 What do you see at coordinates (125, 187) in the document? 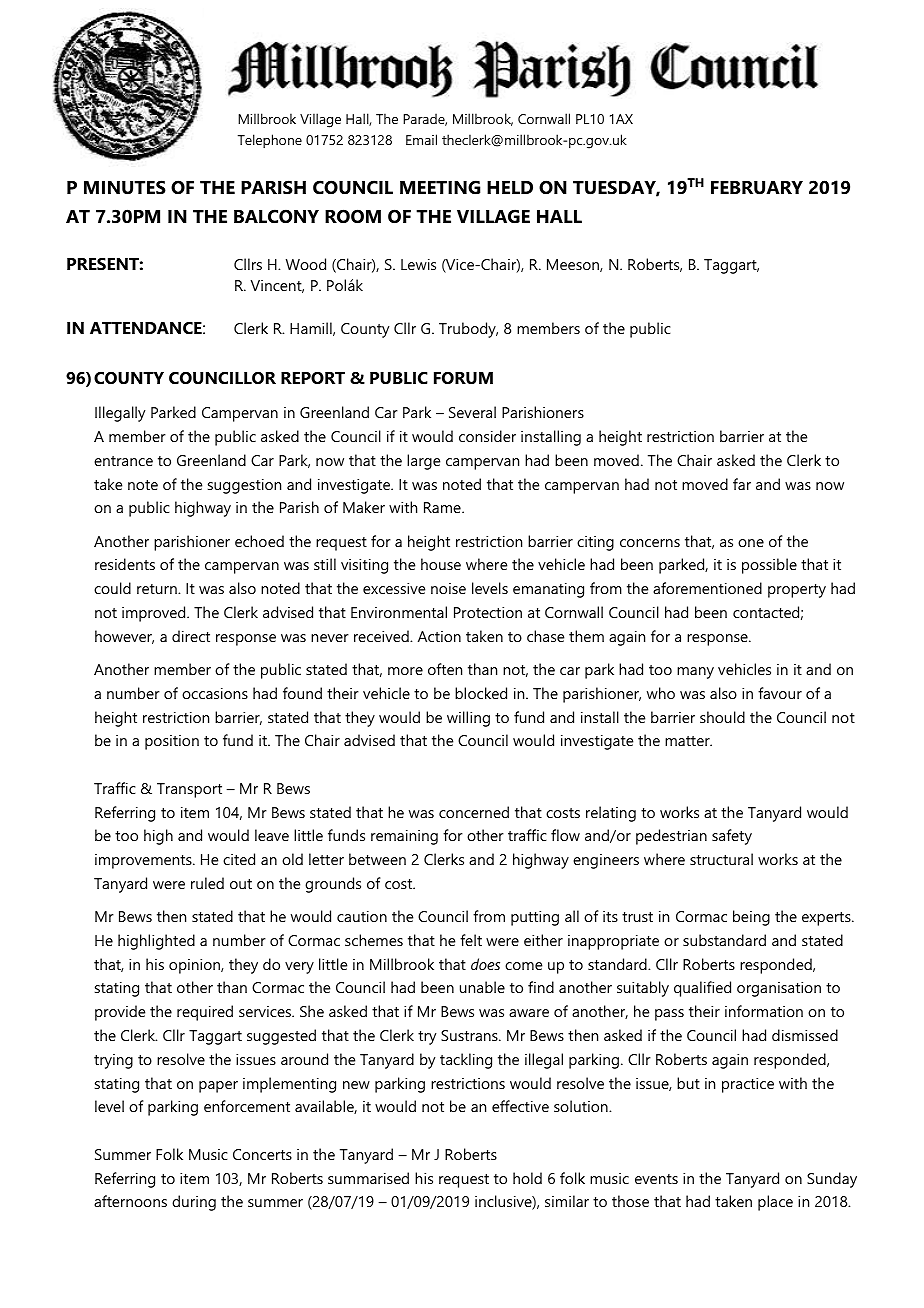
I see `MINUTES` at bounding box center [125, 187].
